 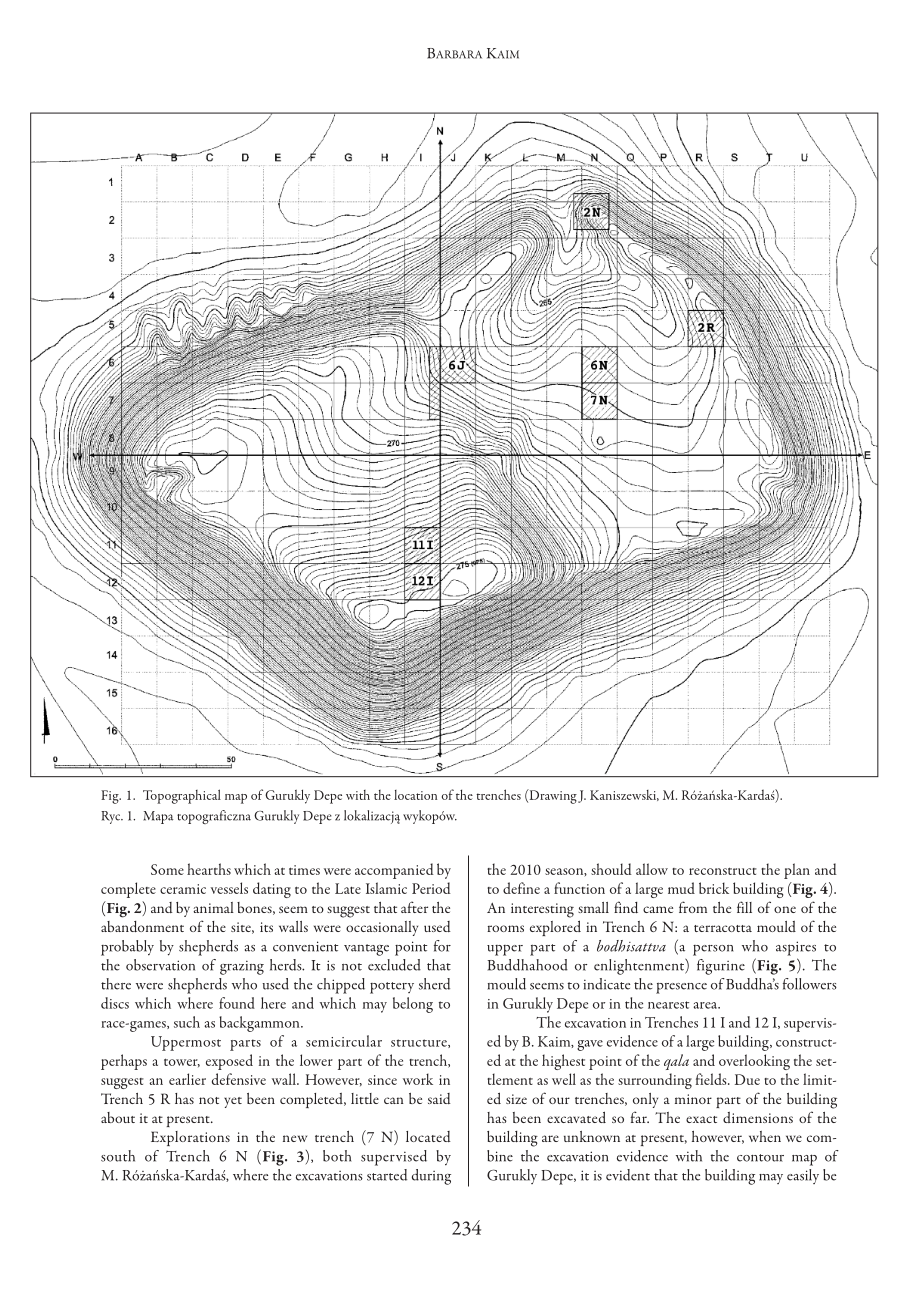 What do you see at coordinates (415, 795) in the screenshot?
I see `location` at bounding box center [415, 795].
